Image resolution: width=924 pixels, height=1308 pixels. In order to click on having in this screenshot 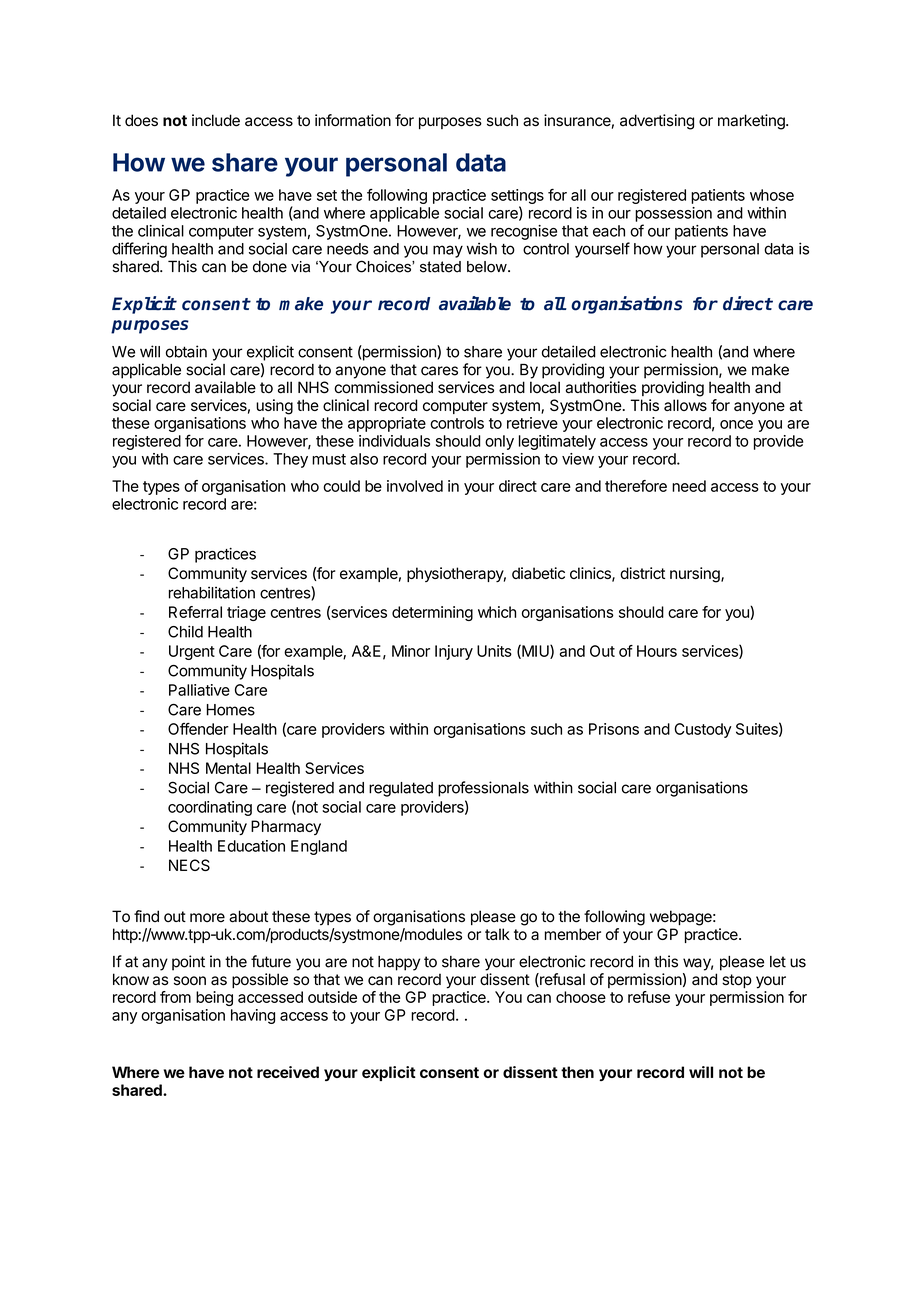, I will do `click(253, 1016)`.
